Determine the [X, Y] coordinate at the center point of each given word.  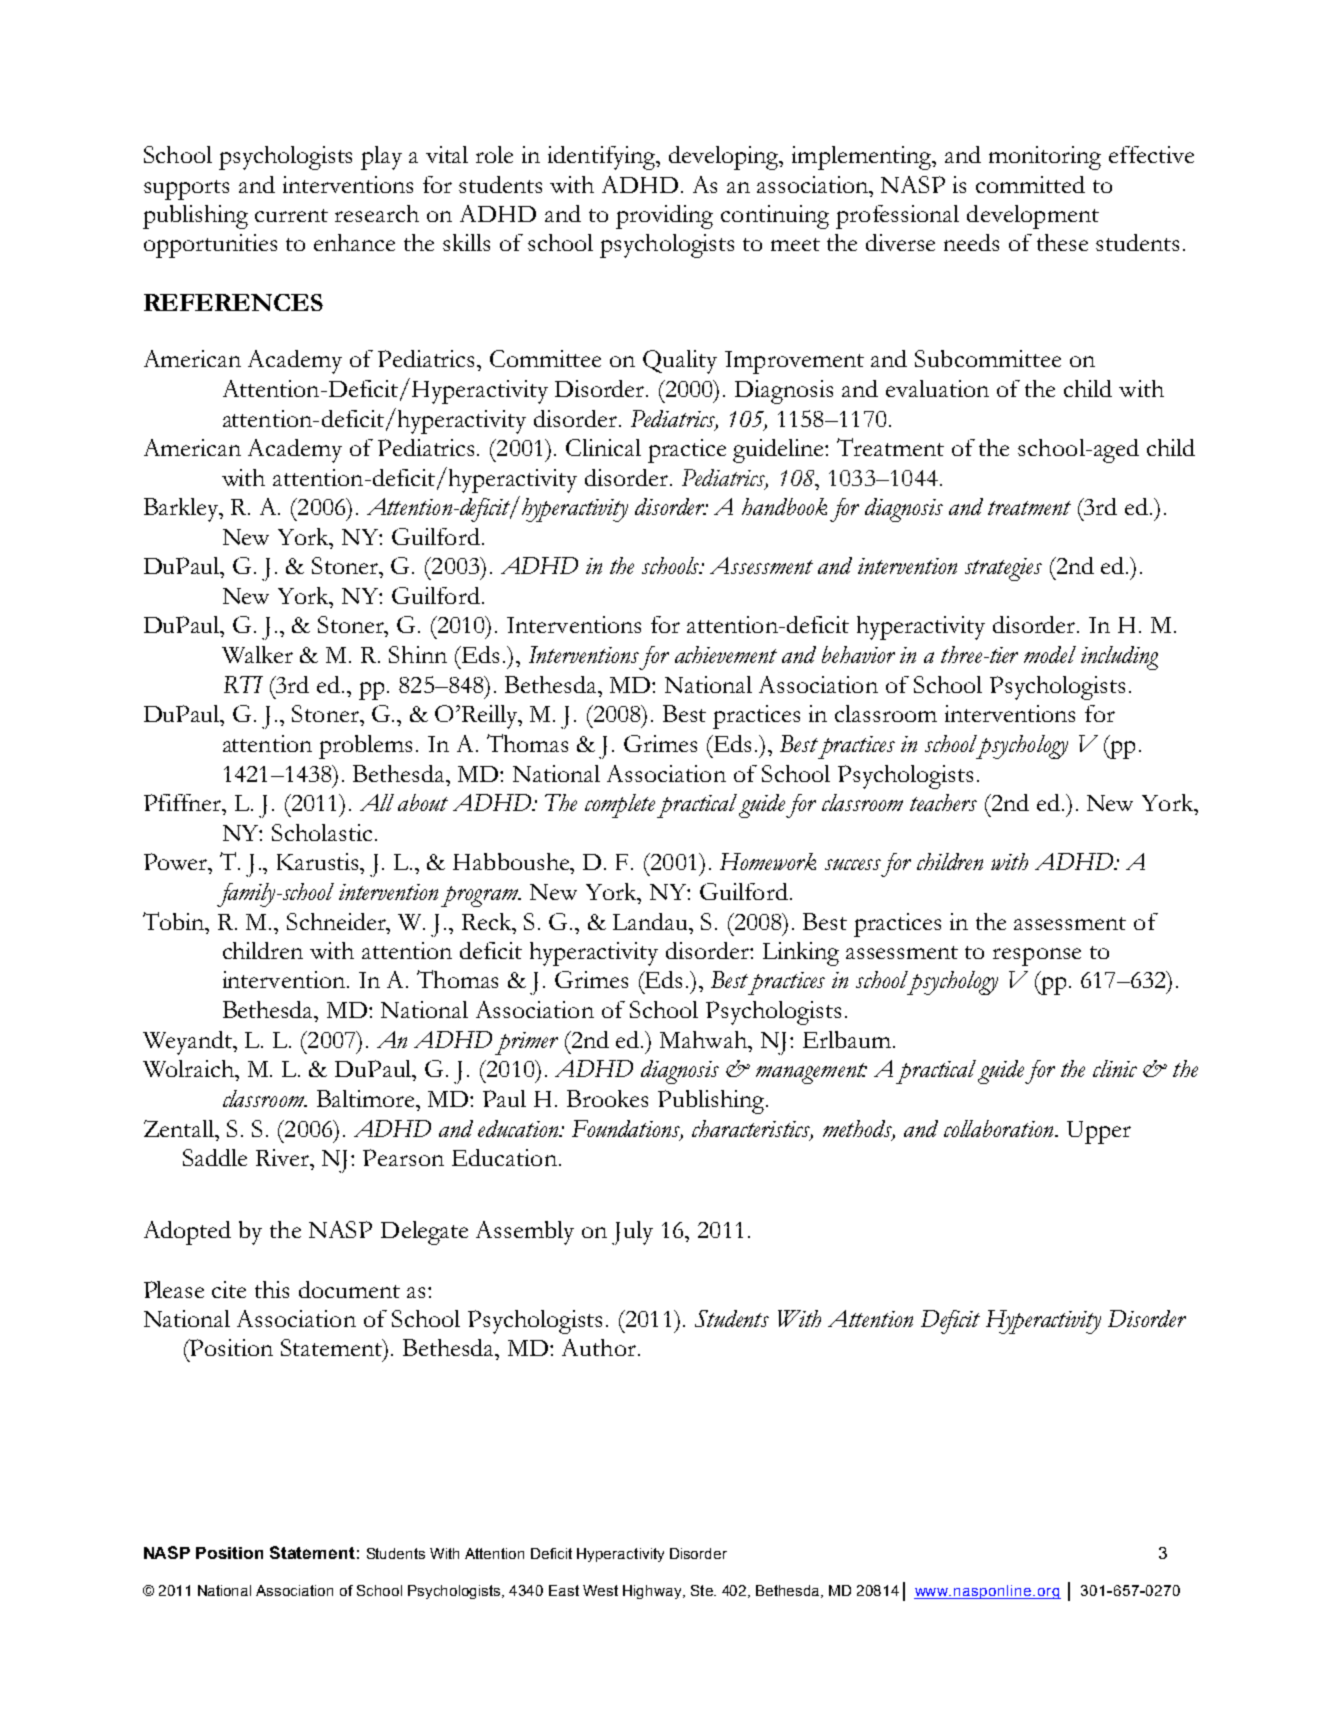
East [564, 1590]
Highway [653, 1592]
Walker [257, 654]
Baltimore [367, 1098]
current [291, 215]
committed [1030, 184]
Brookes [607, 1098]
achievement [726, 654]
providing [664, 217]
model [1050, 654]
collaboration [1000, 1128]
